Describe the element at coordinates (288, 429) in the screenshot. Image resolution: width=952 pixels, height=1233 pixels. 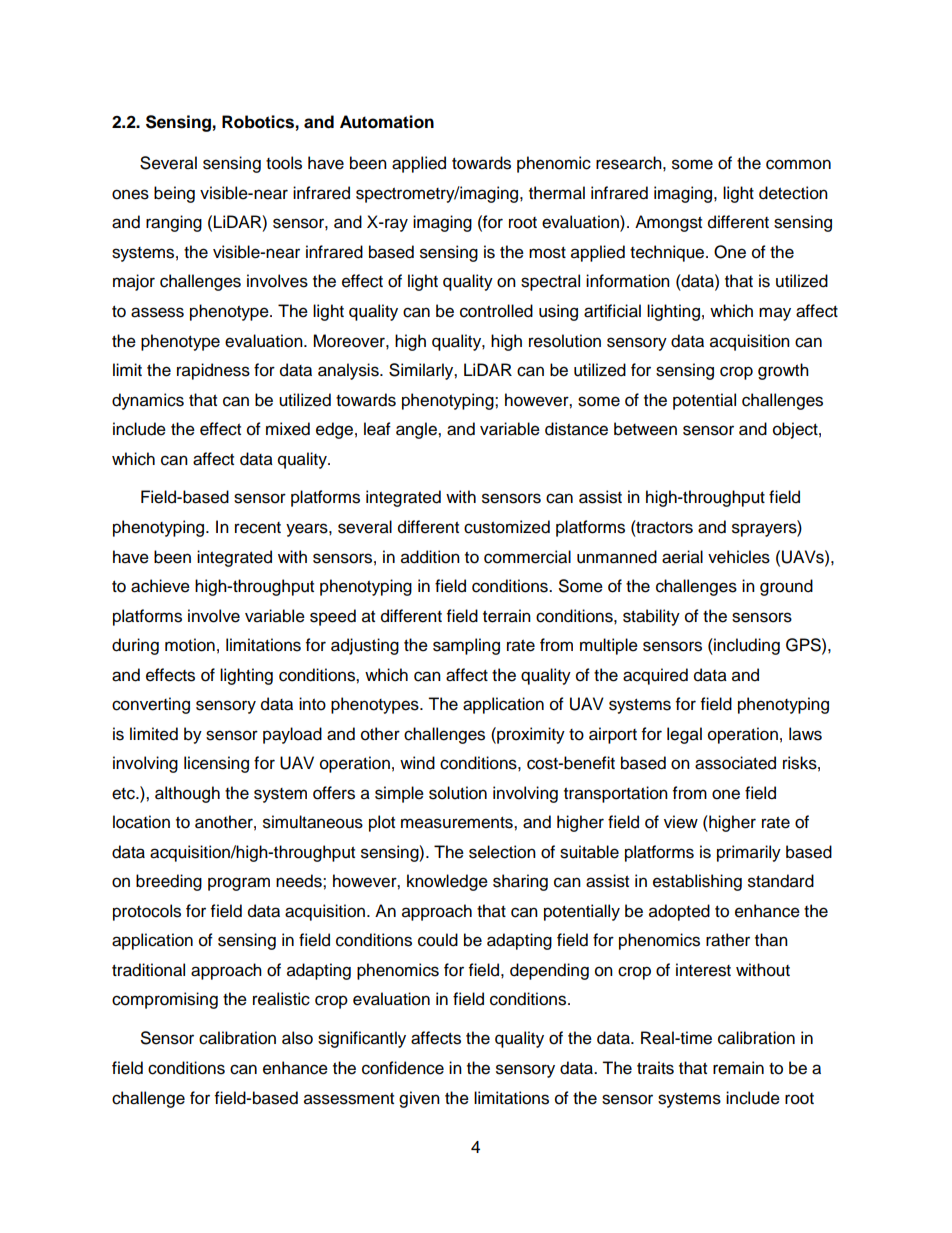
I see `mixed` at that location.
